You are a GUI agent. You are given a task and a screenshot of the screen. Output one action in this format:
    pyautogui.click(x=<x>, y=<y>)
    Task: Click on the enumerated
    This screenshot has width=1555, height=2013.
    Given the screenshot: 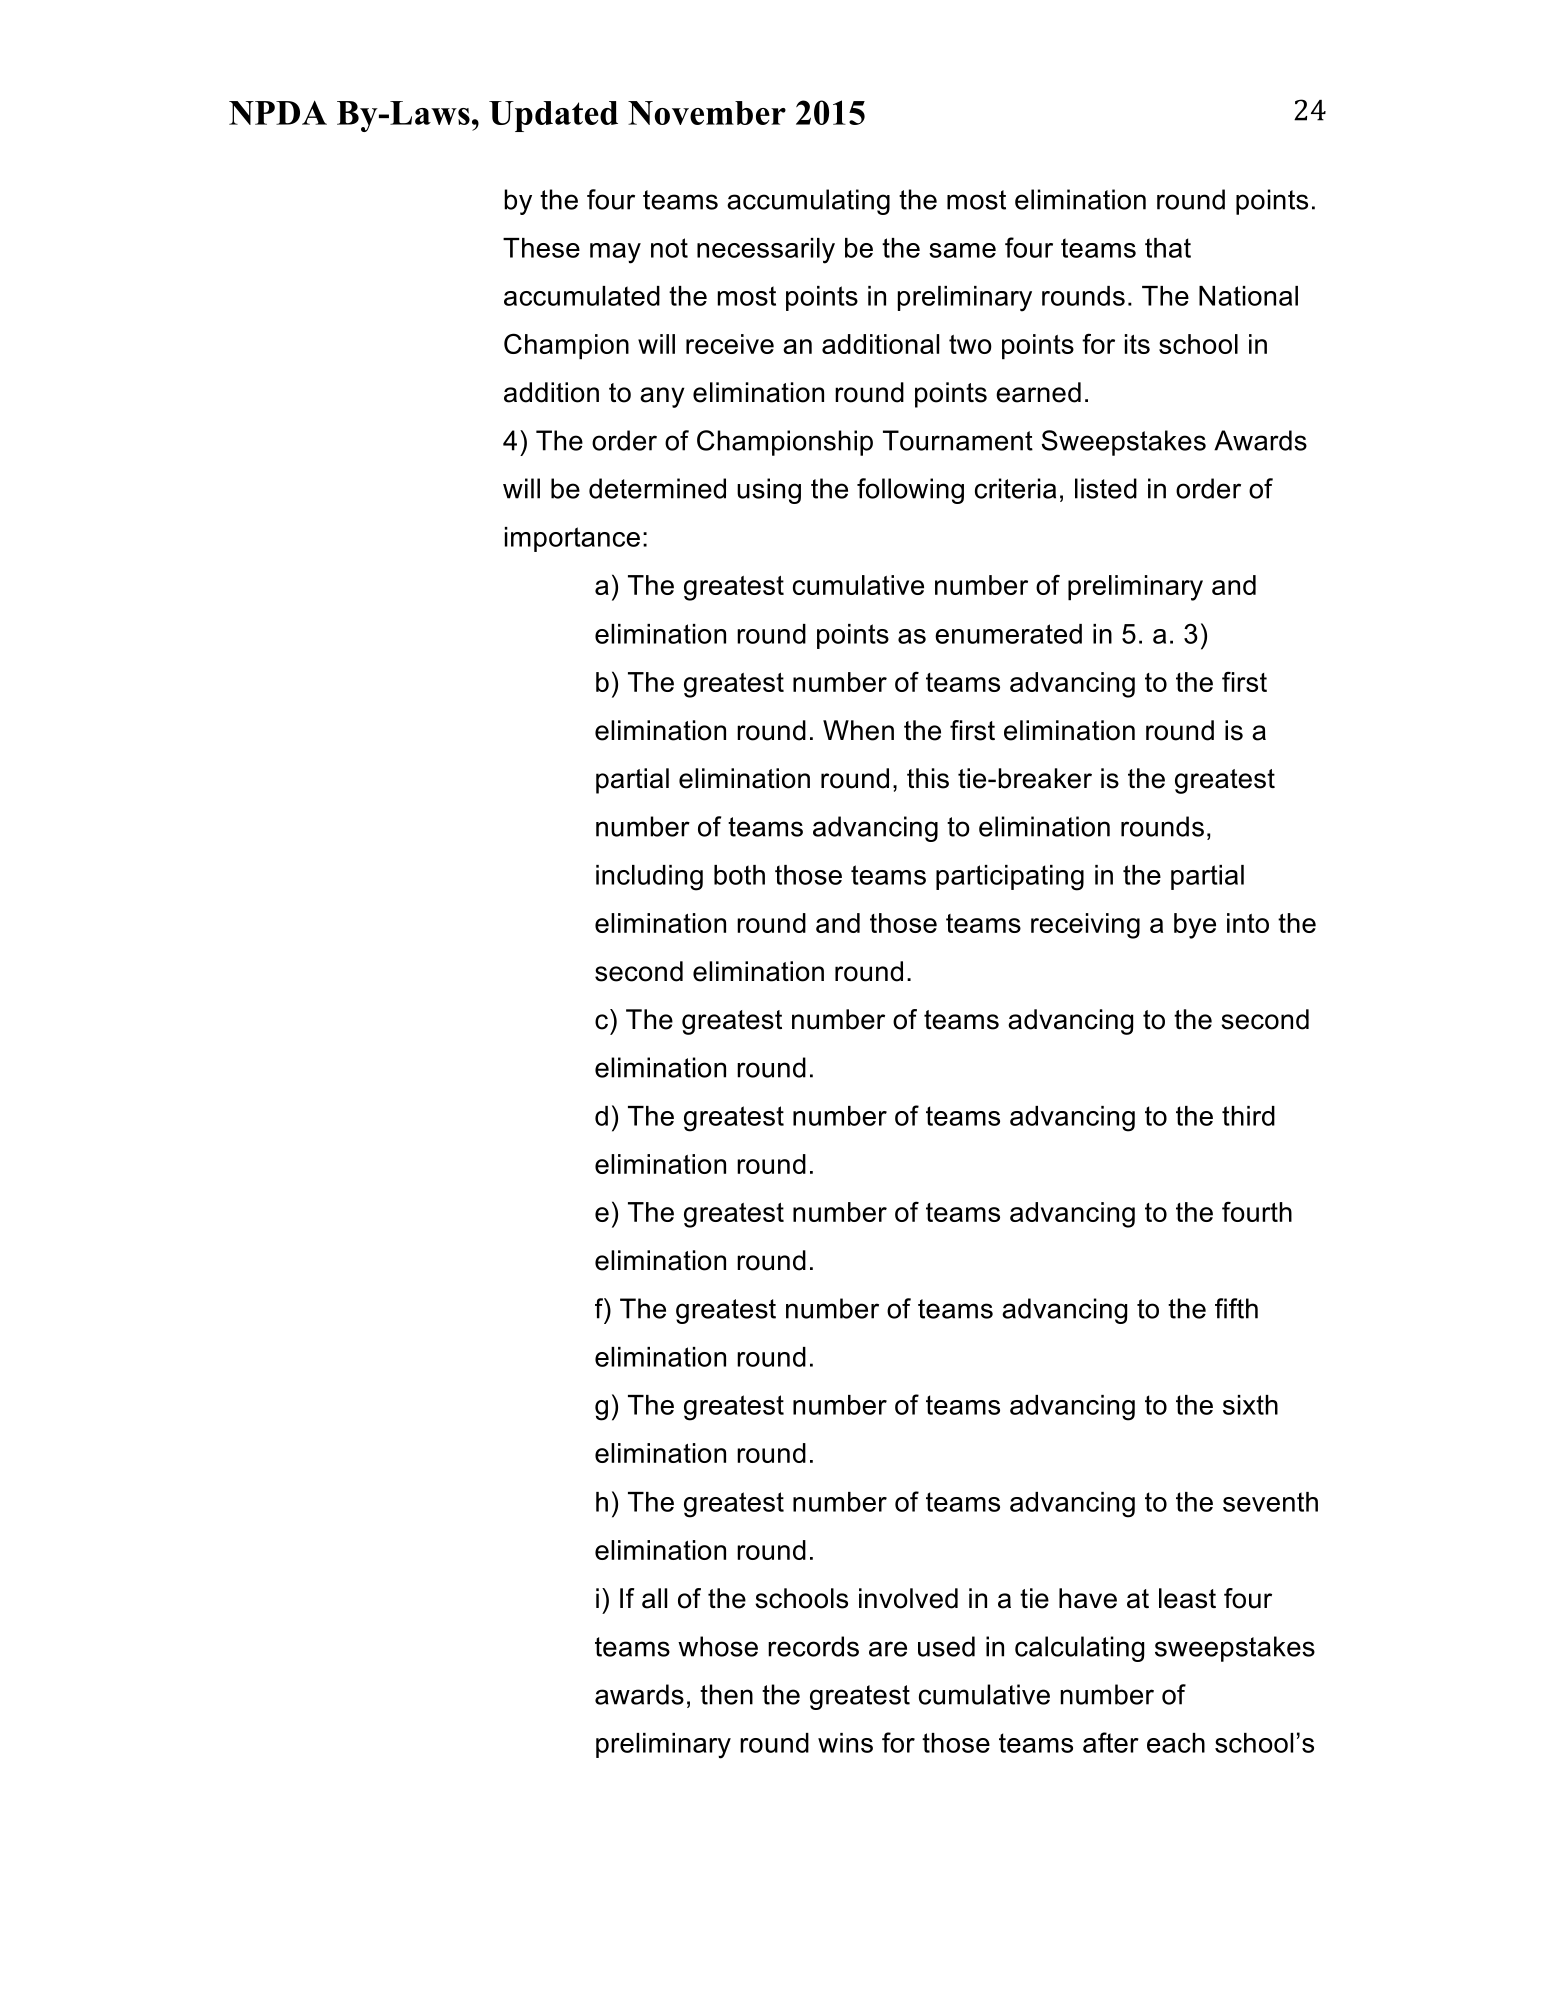 What is the action you would take?
    pyautogui.click(x=1008, y=634)
